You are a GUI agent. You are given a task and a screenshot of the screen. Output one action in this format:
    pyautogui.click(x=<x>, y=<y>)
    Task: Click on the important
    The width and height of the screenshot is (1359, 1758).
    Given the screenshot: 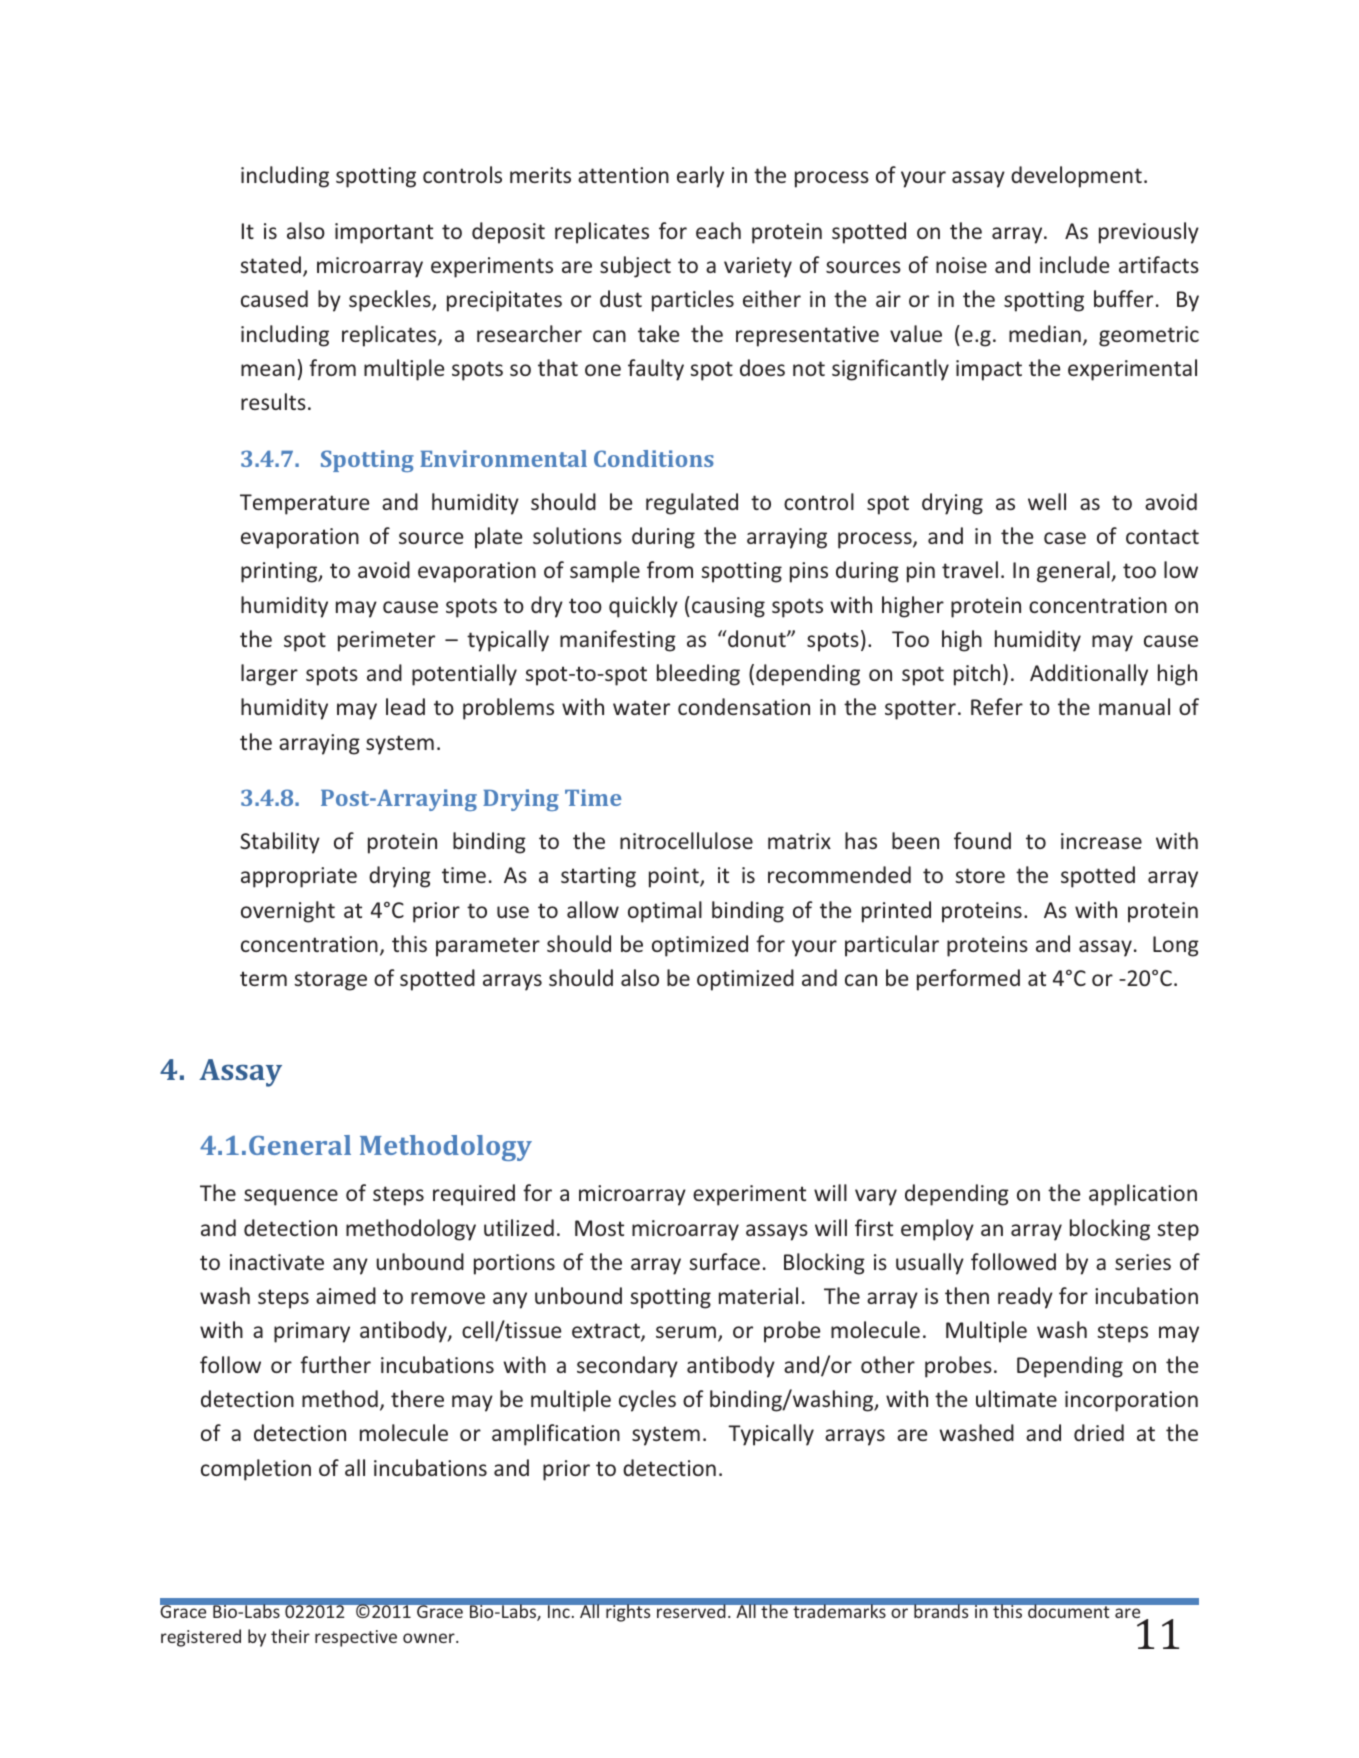 What is the action you would take?
    pyautogui.click(x=384, y=233)
